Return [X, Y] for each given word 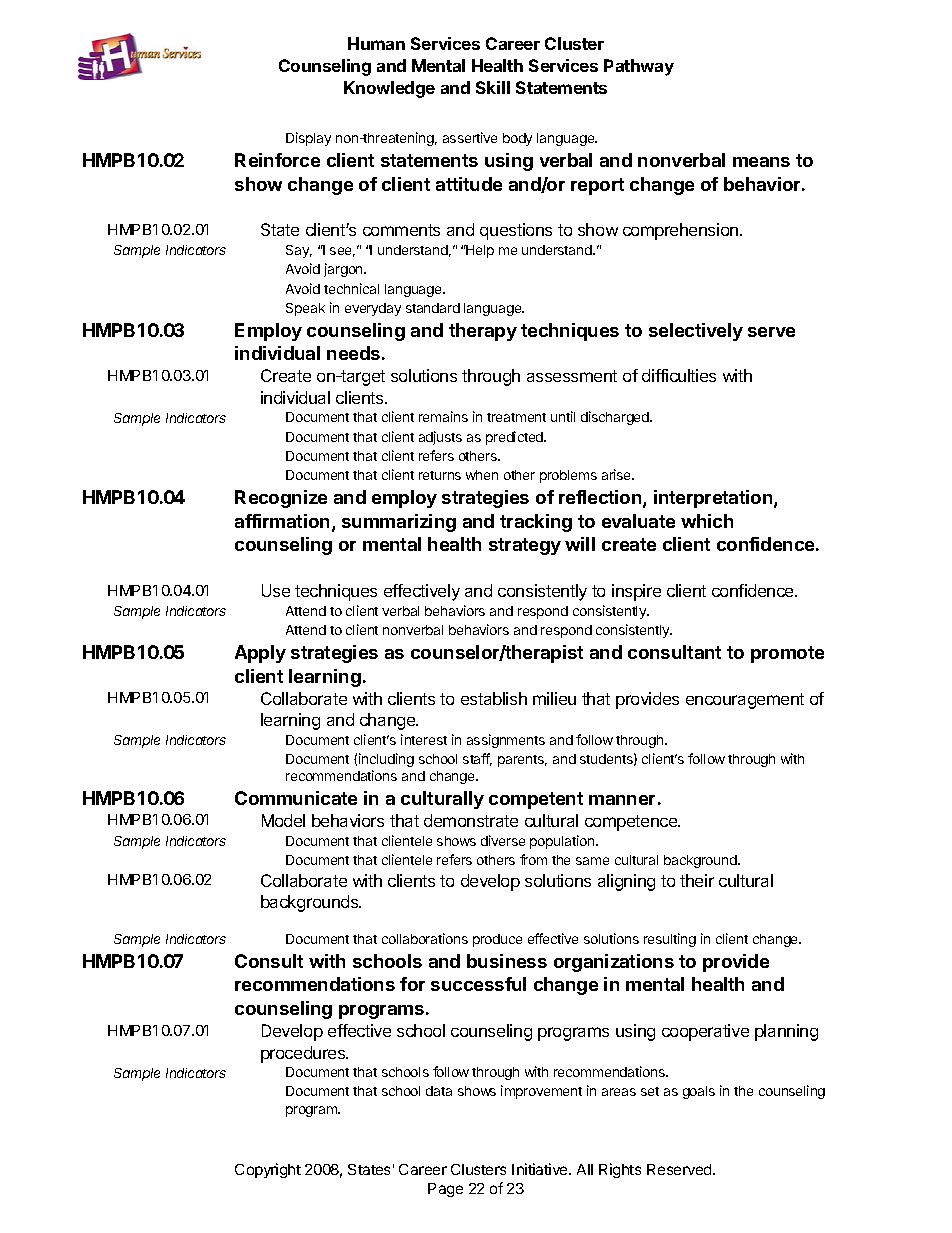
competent [536, 800]
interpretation [714, 499]
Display [308, 139]
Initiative [541, 1169]
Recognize [281, 499]
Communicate [296, 798]
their [697, 880]
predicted [515, 438]
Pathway [639, 67]
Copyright [268, 1170]
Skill [493, 87]
